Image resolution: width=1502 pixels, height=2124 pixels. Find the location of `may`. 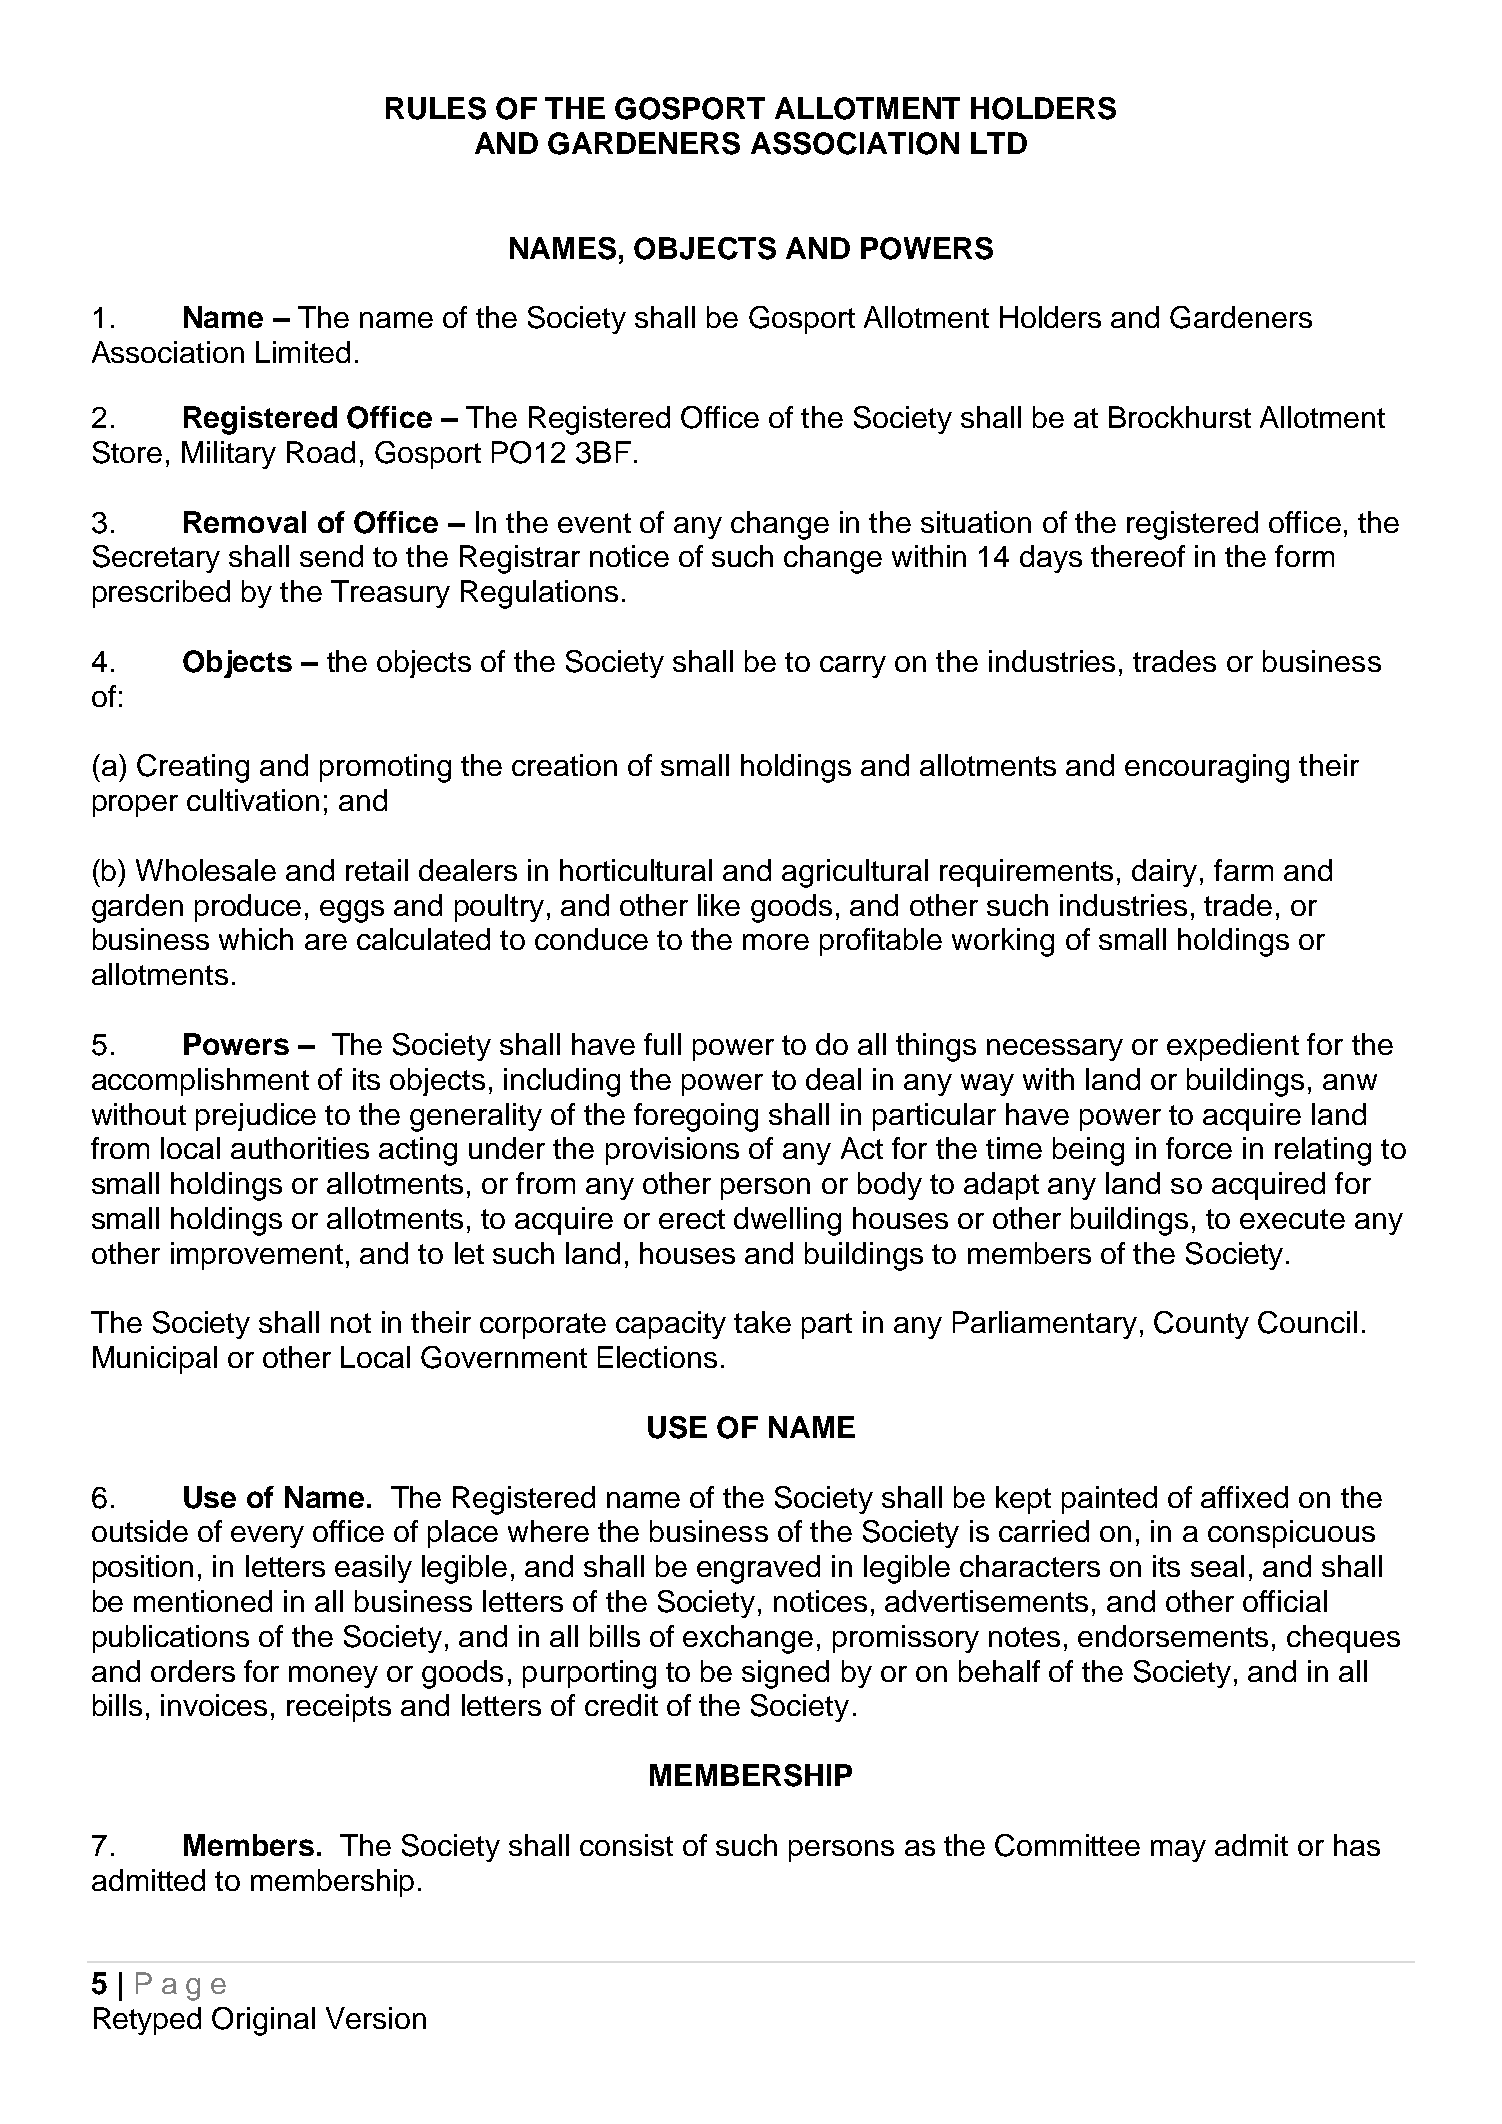

may is located at coordinates (1178, 1851).
